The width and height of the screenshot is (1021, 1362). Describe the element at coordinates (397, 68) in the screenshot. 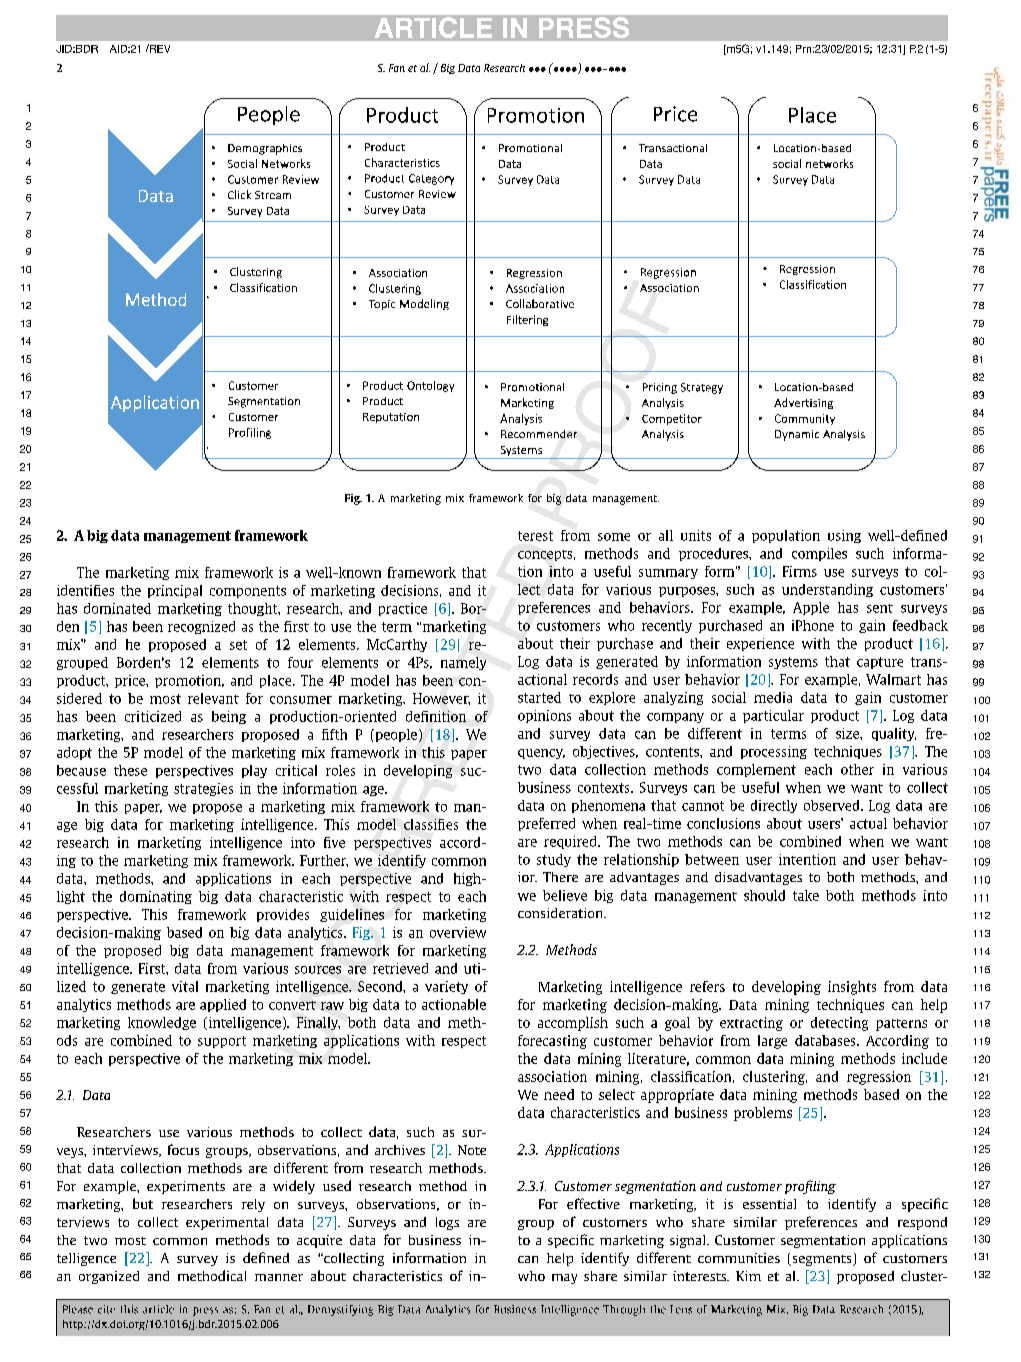

I see `Fan` at that location.
